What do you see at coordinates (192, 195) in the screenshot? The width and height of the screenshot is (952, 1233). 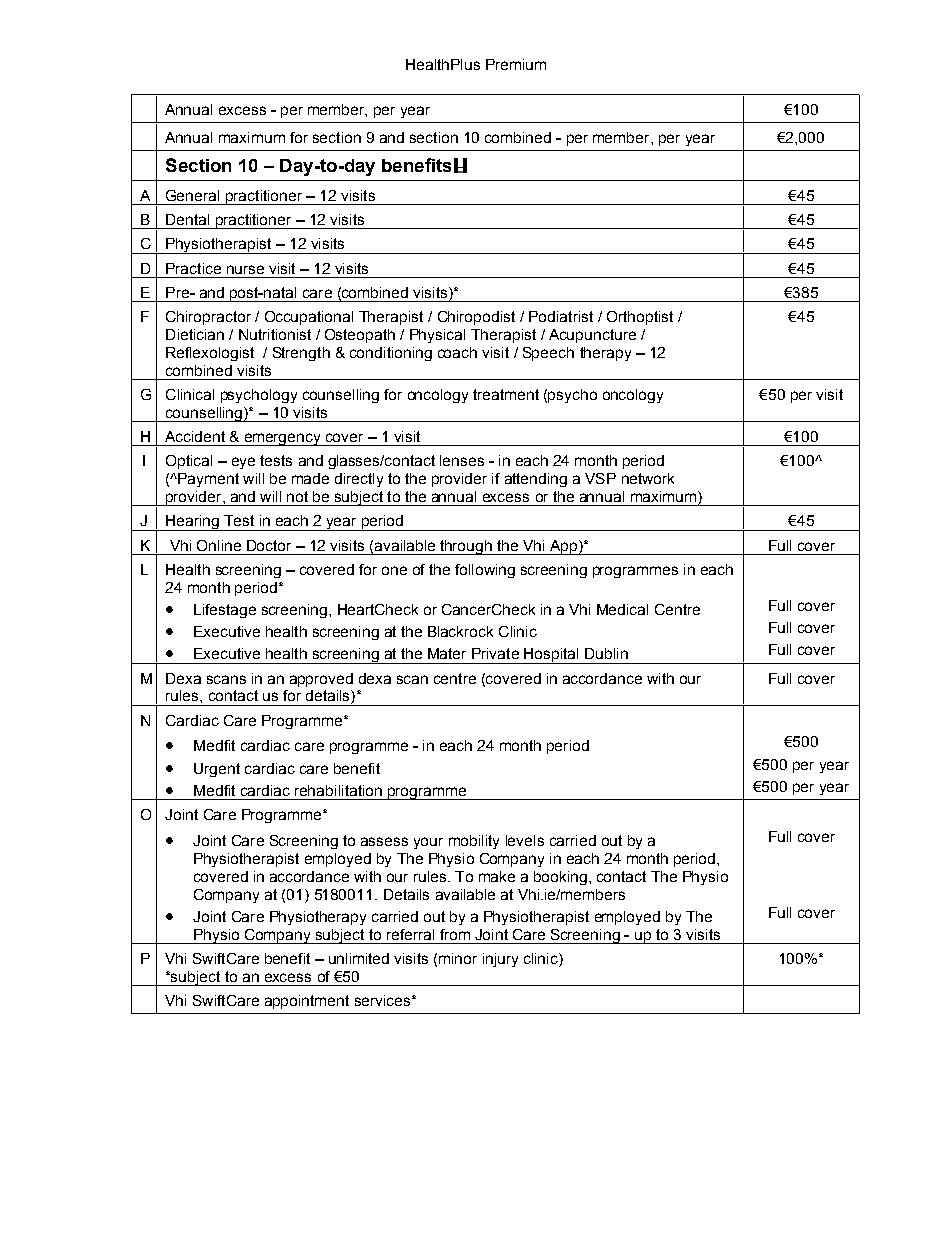 I see `General` at bounding box center [192, 195].
